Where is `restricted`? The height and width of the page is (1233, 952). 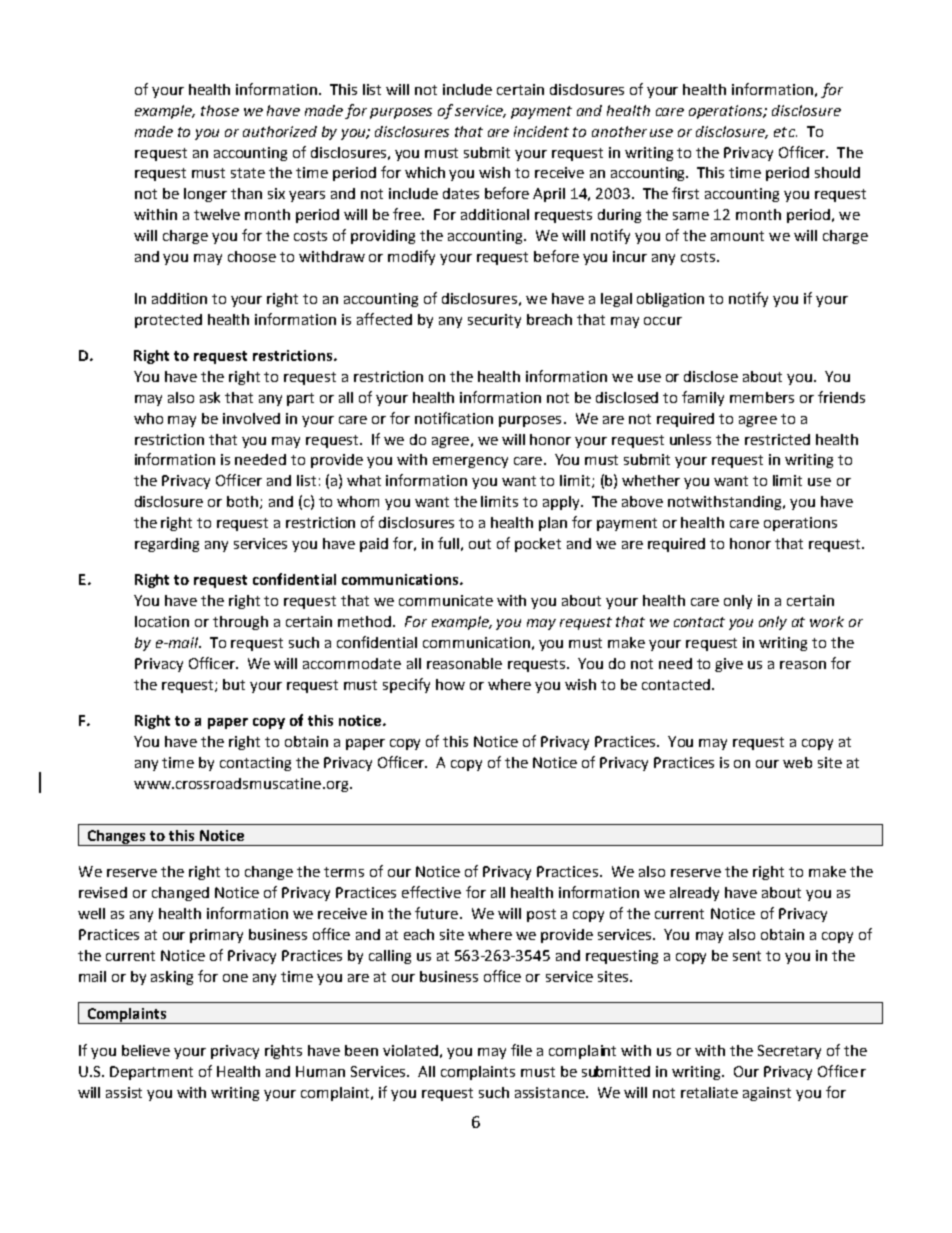 restricted is located at coordinates (777, 439).
